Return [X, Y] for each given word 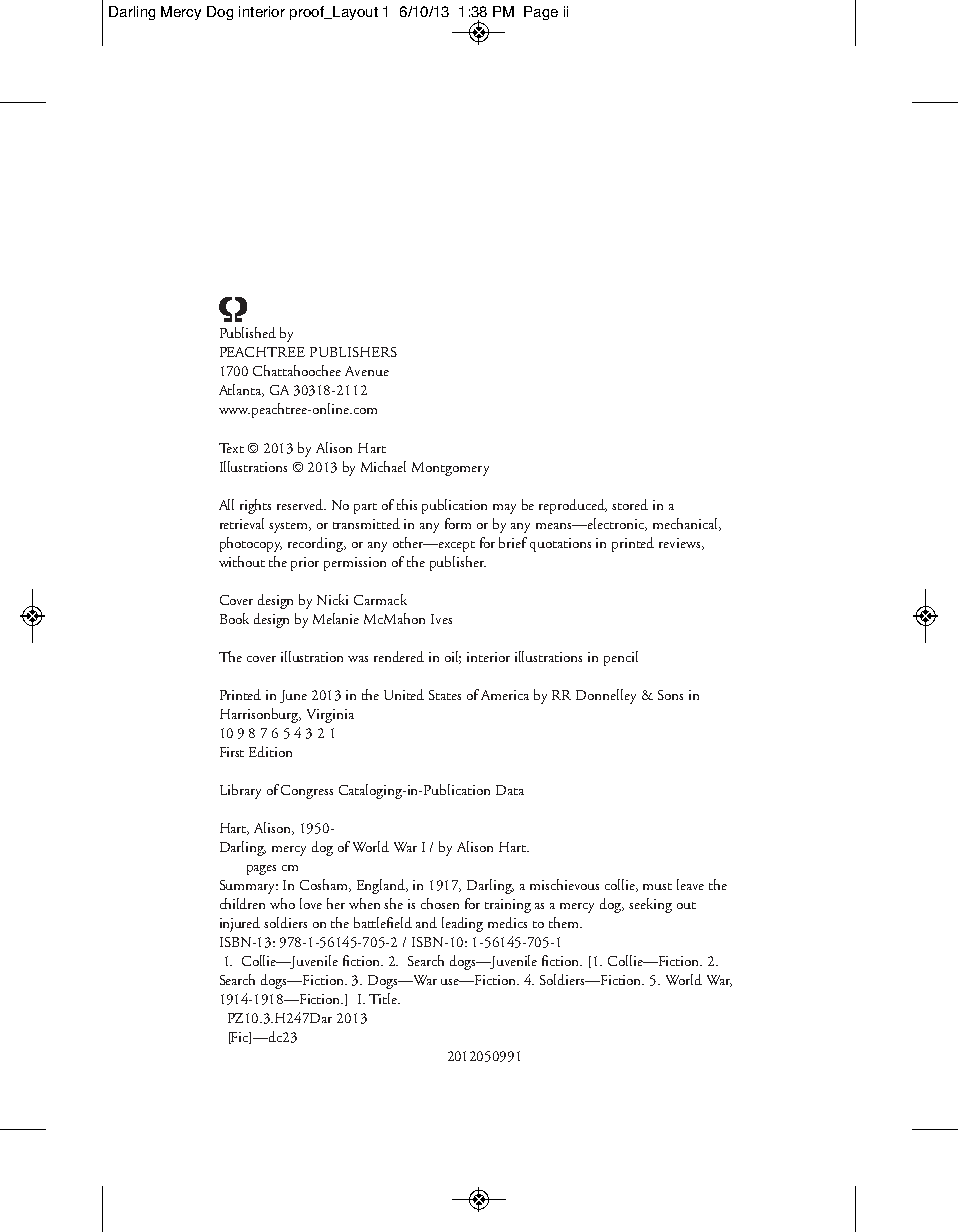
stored [630, 504]
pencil [621, 658]
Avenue [367, 371]
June [293, 696]
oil [453, 657]
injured [240, 924]
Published [248, 332]
